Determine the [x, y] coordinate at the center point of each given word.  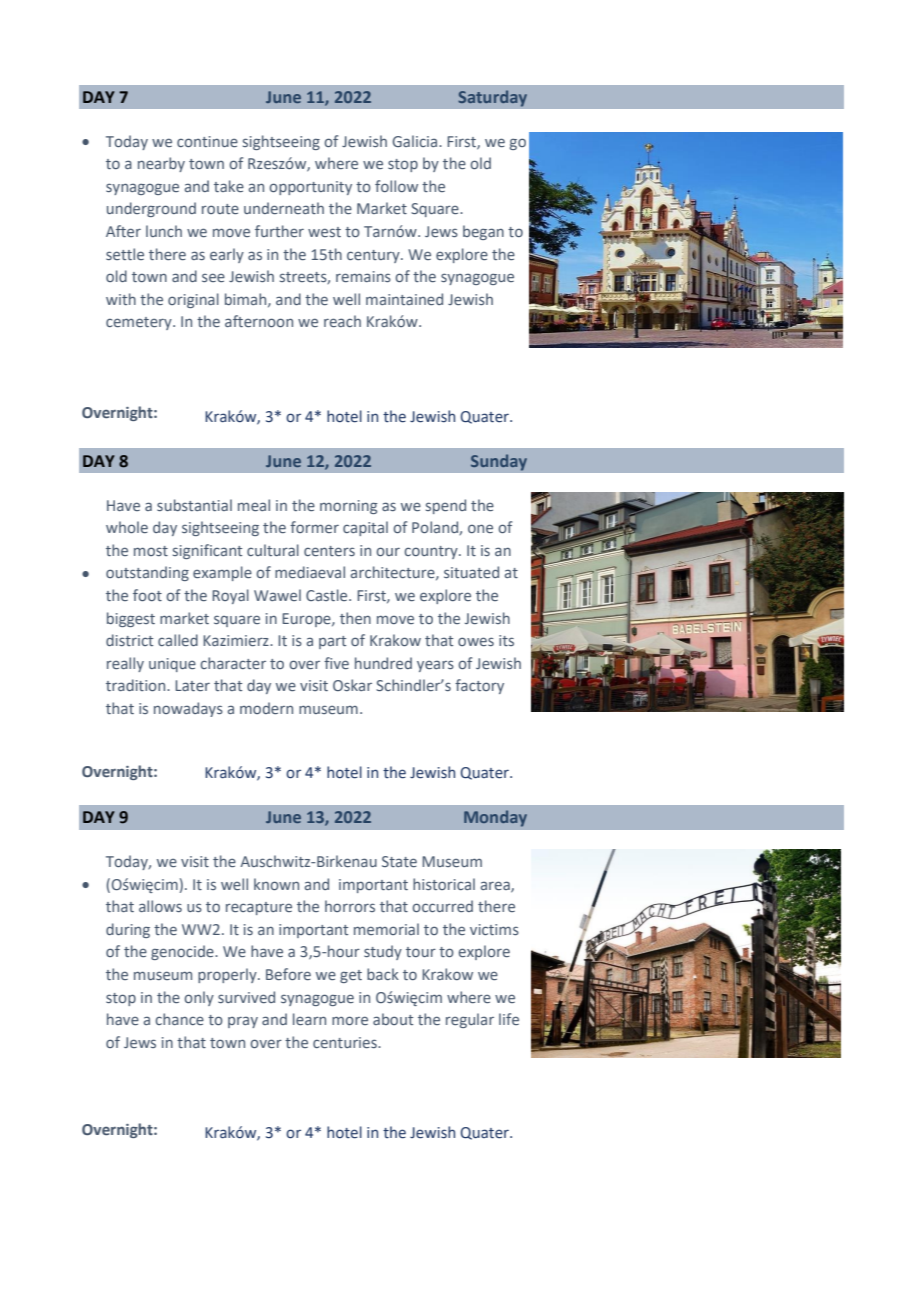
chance [179, 1019]
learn [309, 1019]
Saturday [492, 98]
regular [470, 1020]
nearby [161, 164]
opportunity [310, 188]
